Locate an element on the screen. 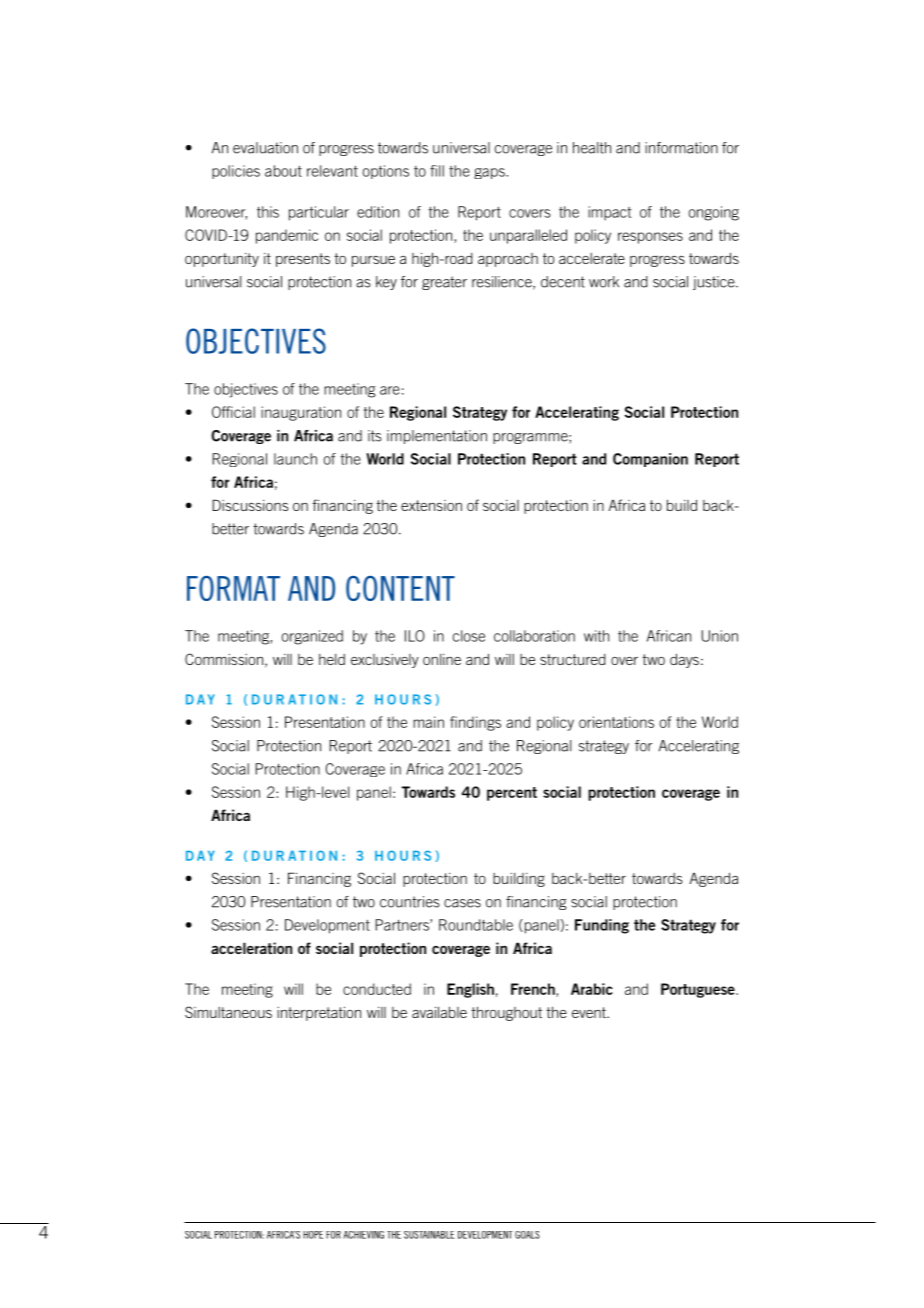 This screenshot has height=1308, width=924. HOPE is located at coordinates (313, 1235).
